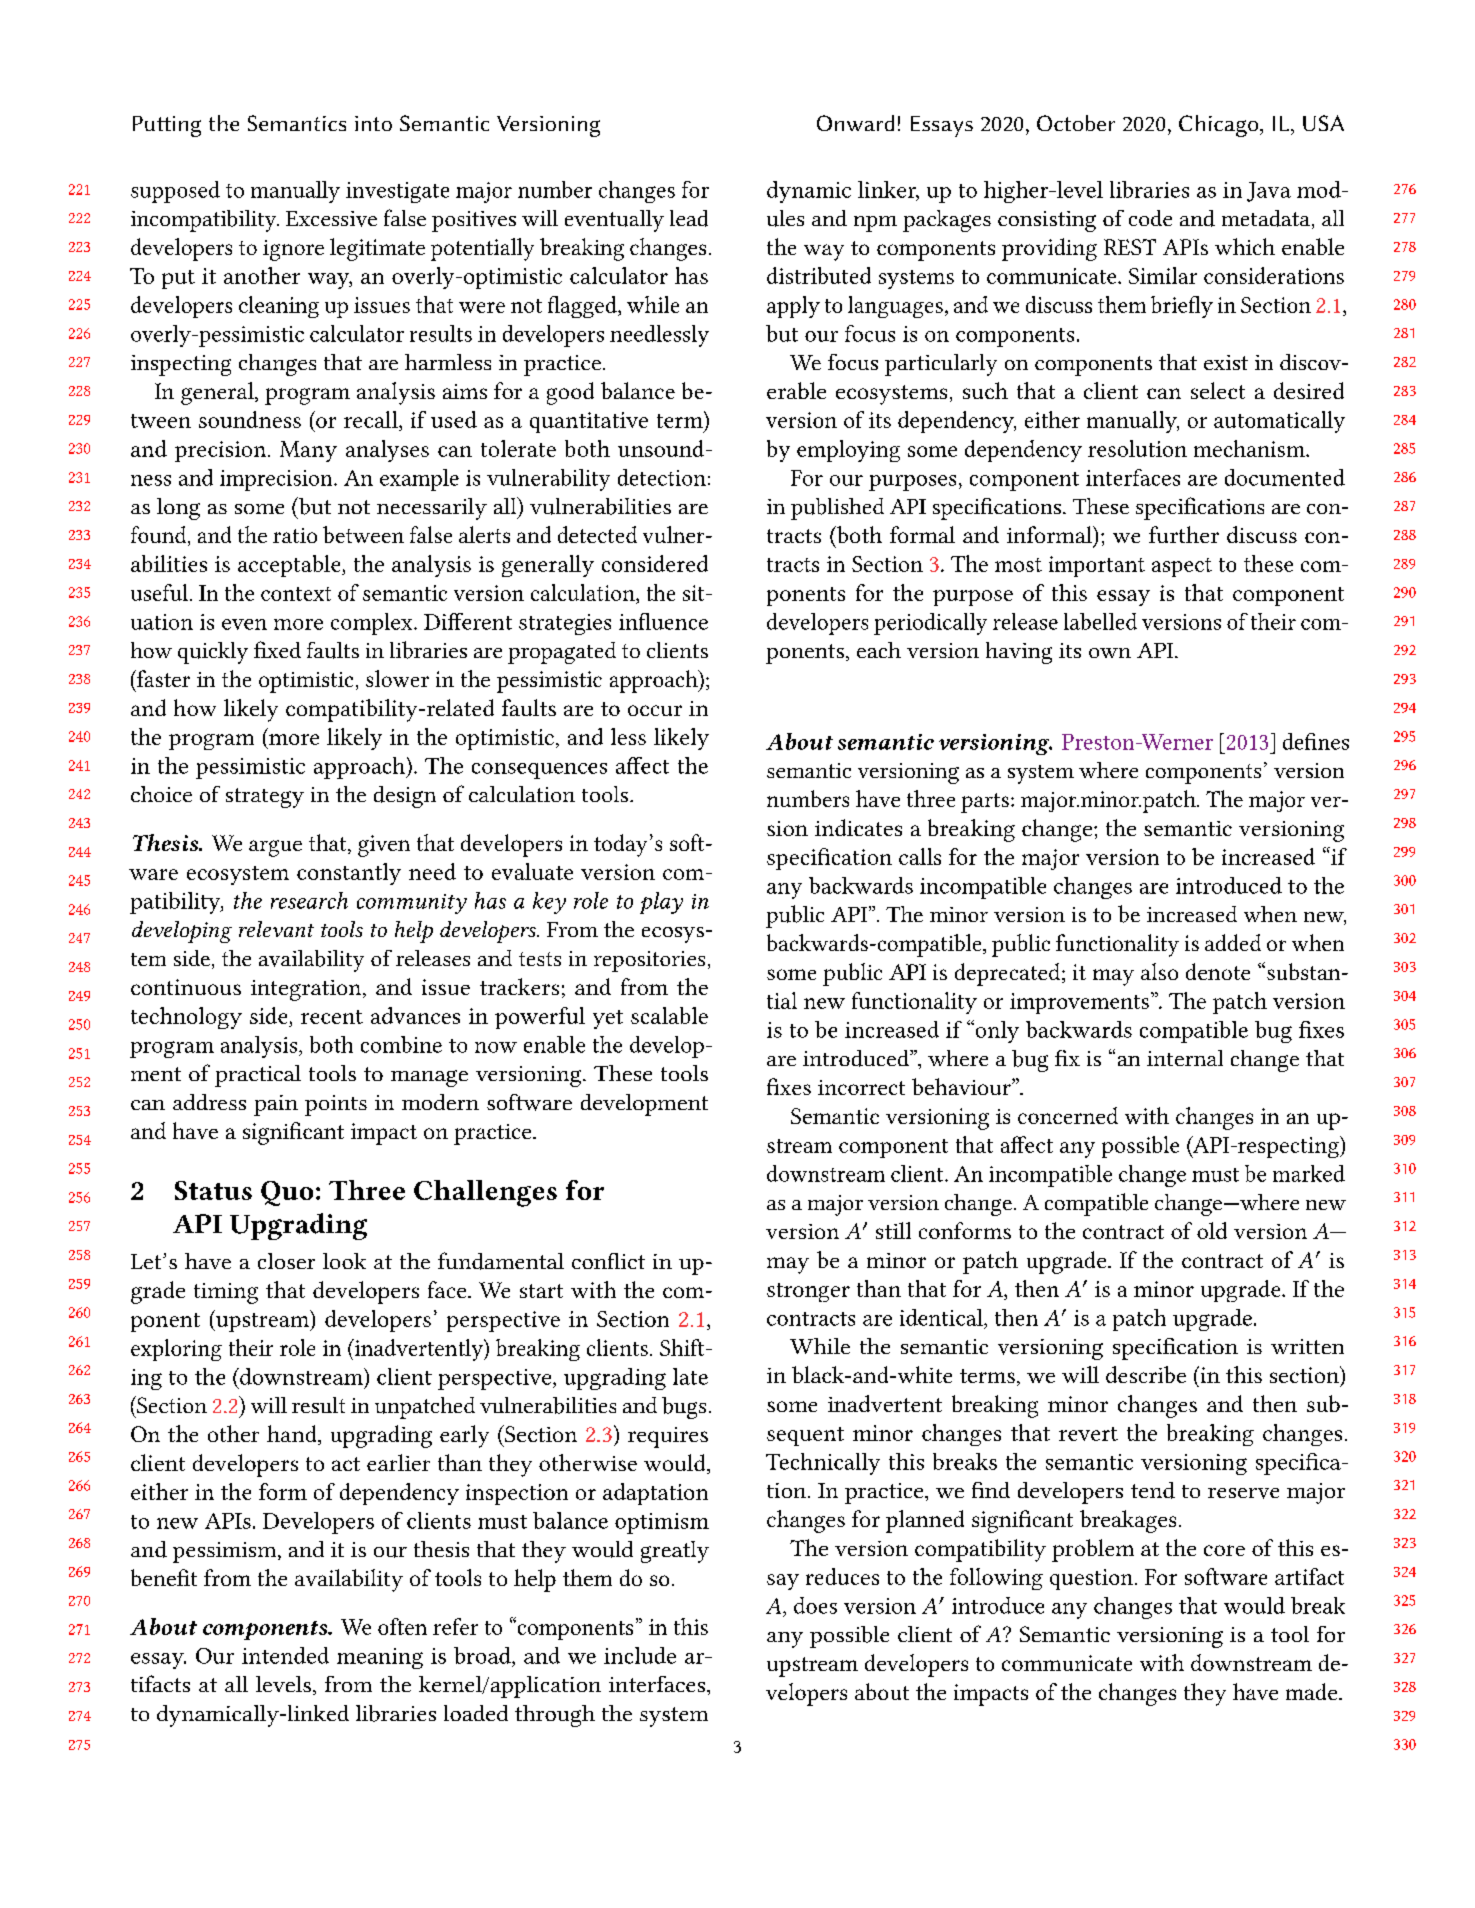 The image size is (1475, 1908). What do you see at coordinates (258, 1076) in the screenshot?
I see `practical` at bounding box center [258, 1076].
